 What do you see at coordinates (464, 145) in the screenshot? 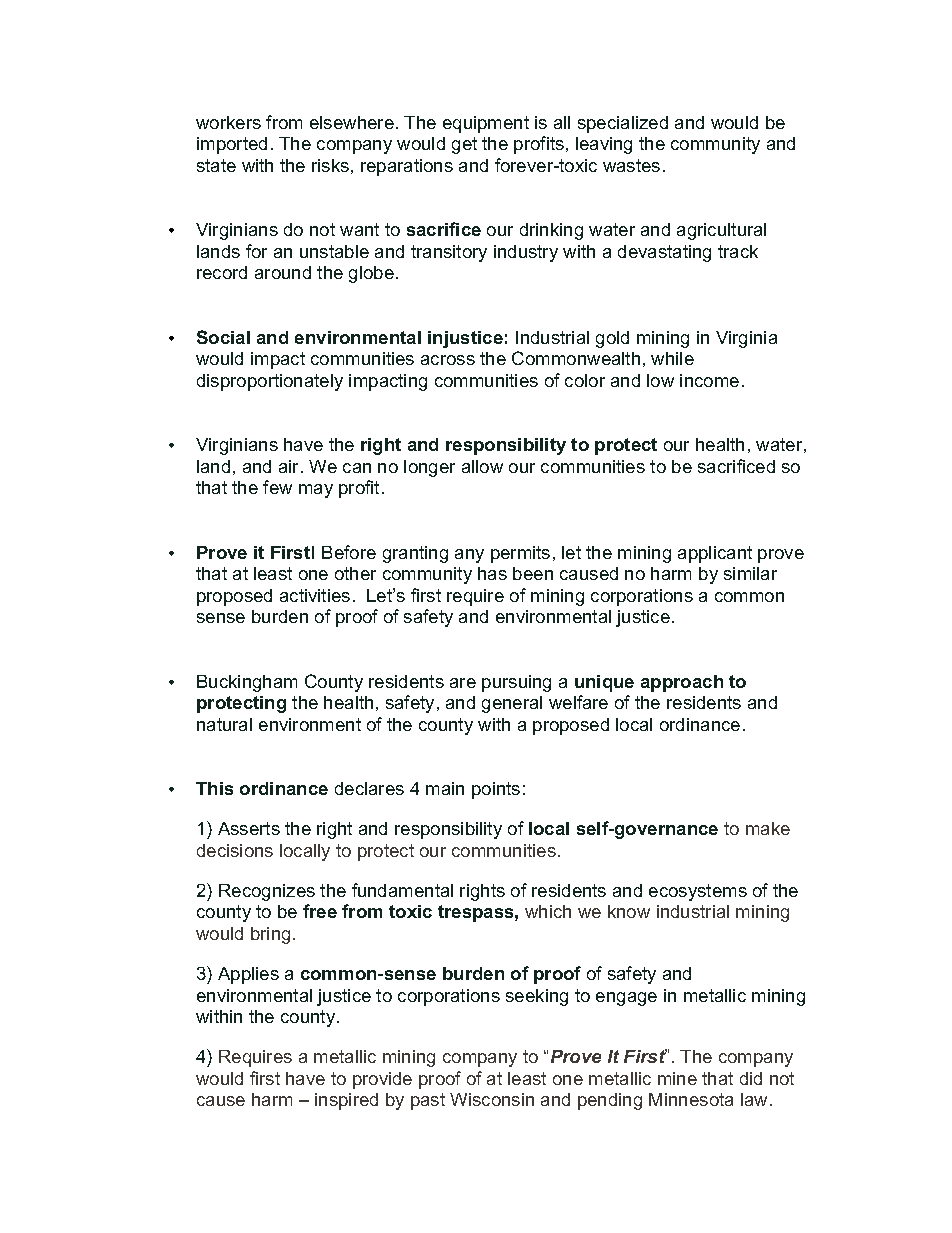
I see `get` at bounding box center [464, 145].
